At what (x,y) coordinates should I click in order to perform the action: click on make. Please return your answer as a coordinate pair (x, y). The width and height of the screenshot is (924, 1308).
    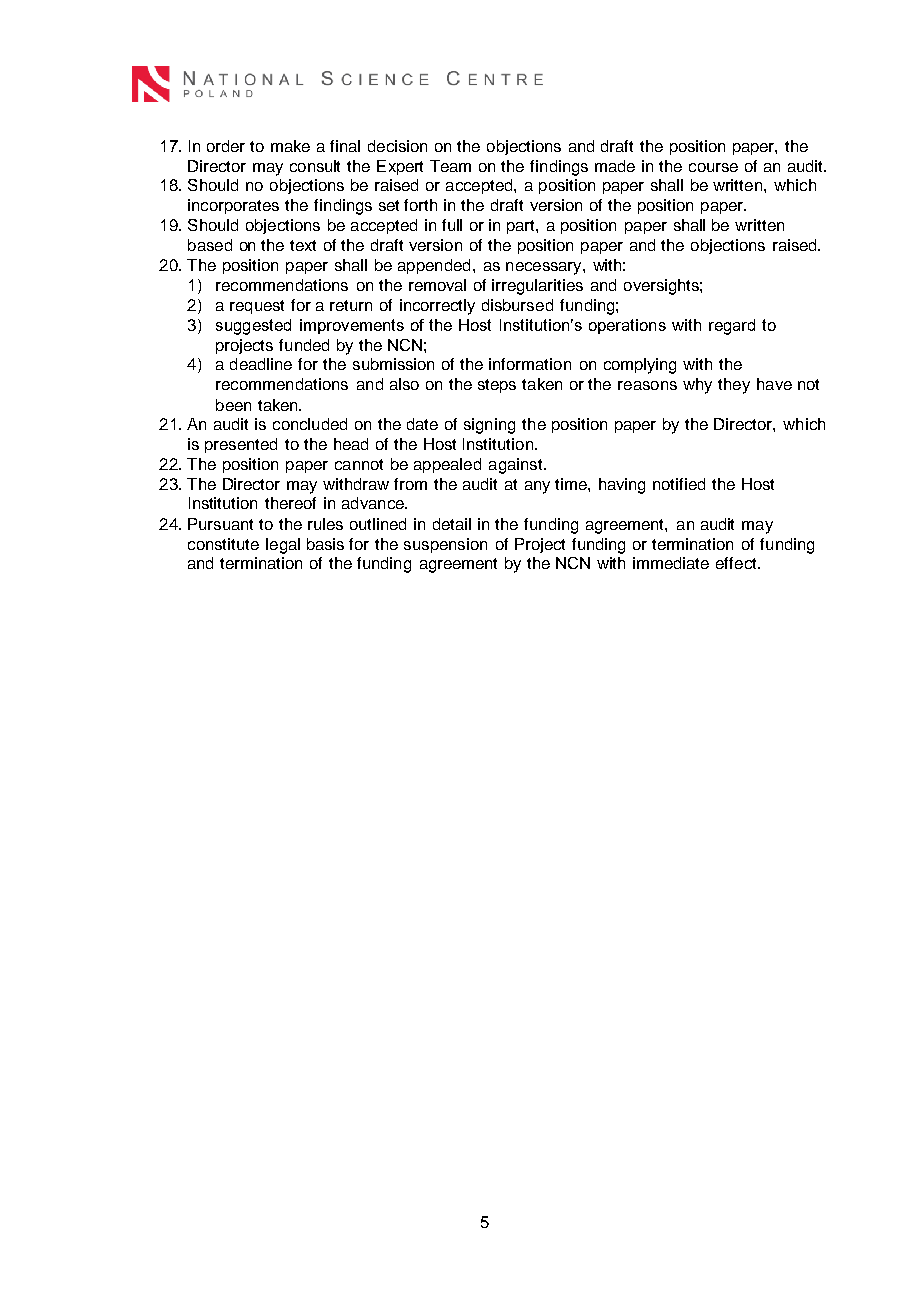
    Looking at the image, I should click on (290, 146).
